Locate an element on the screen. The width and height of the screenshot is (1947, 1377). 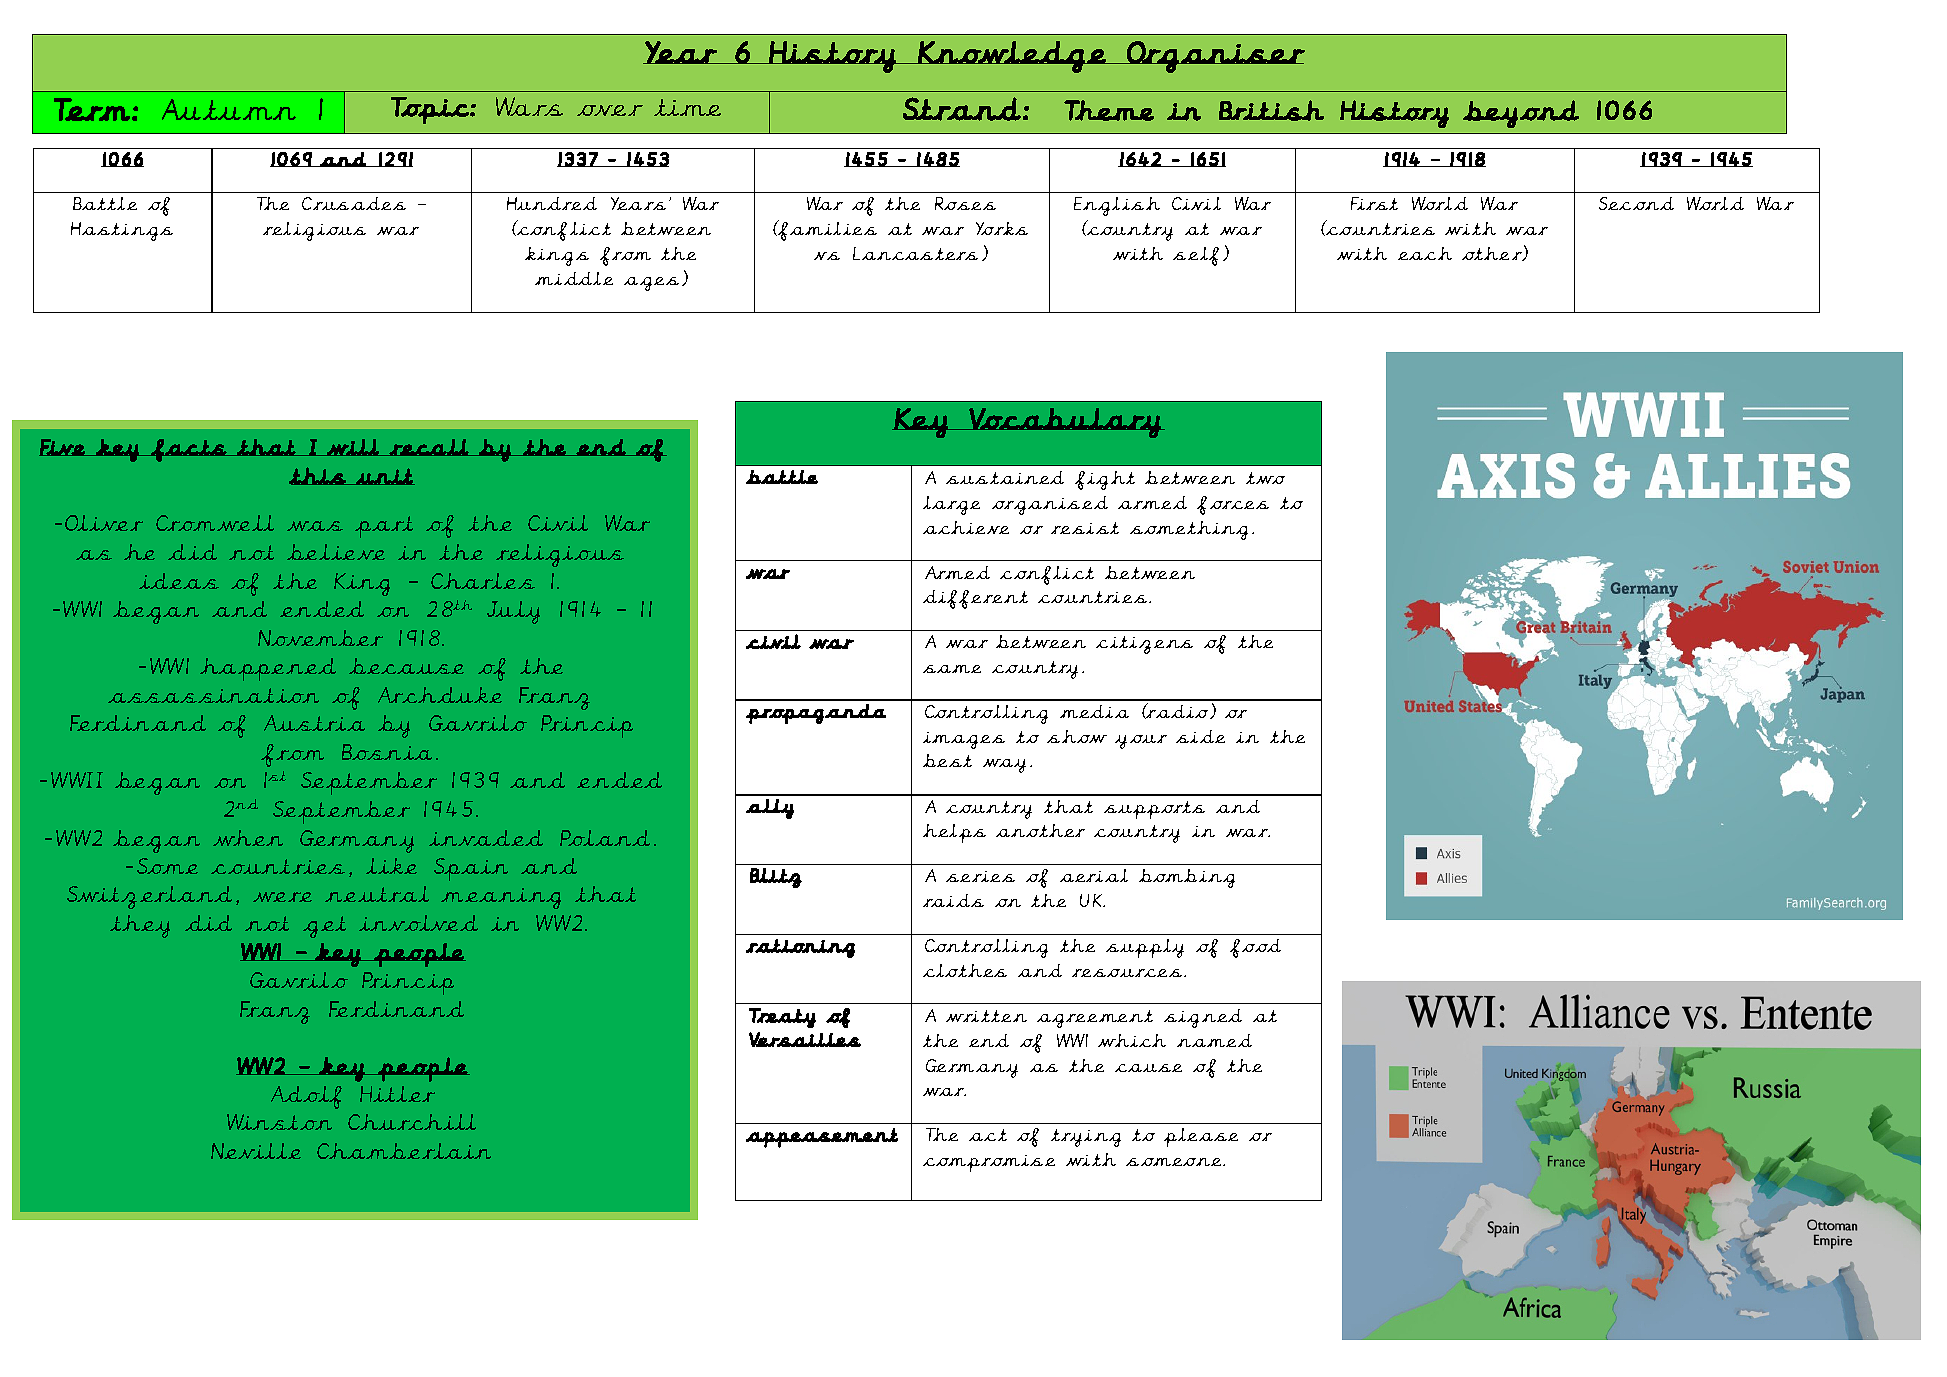
each is located at coordinates (1425, 253).
